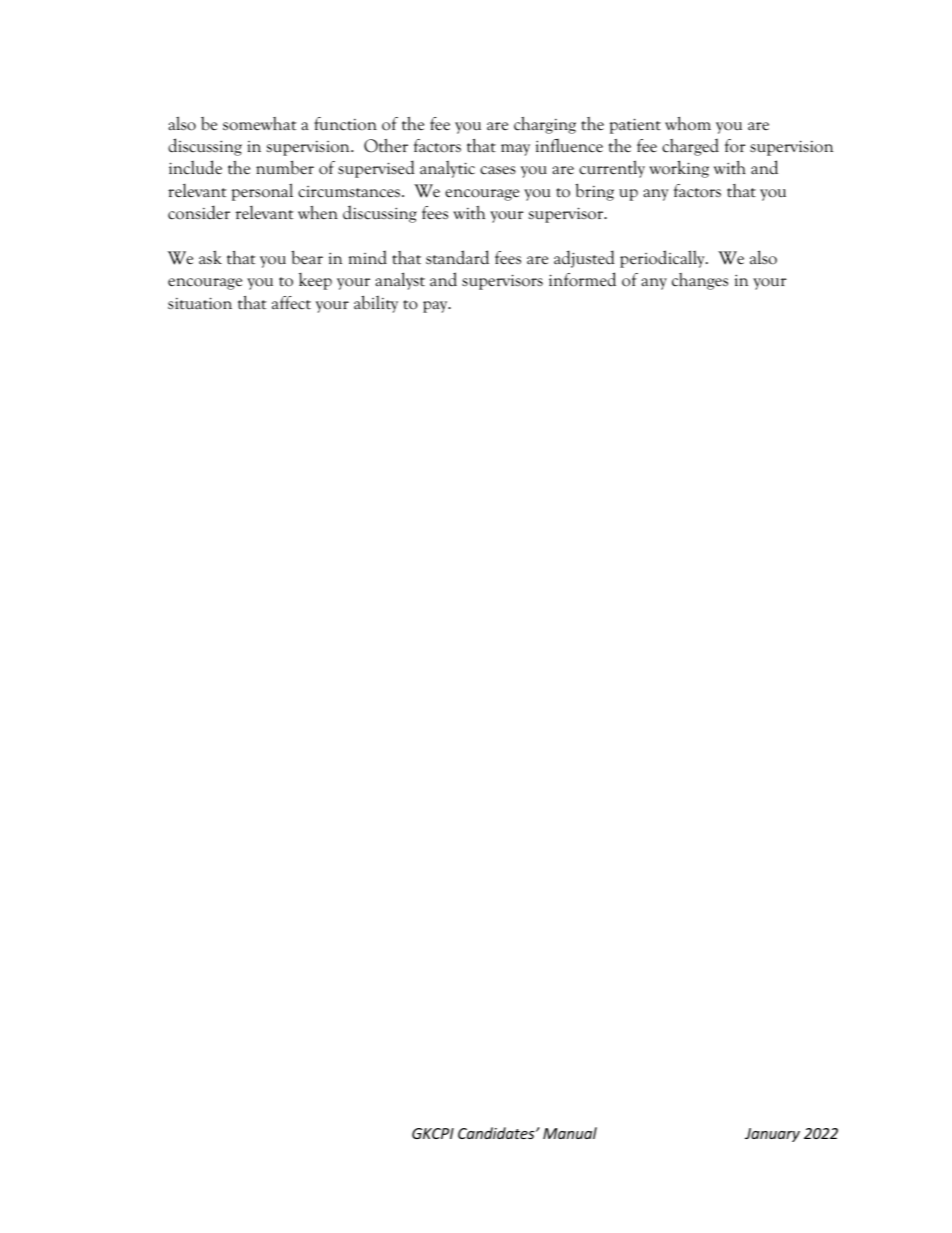 Image resolution: width=952 pixels, height=1233 pixels. What do you see at coordinates (498, 170) in the screenshot?
I see `cases` at bounding box center [498, 170].
